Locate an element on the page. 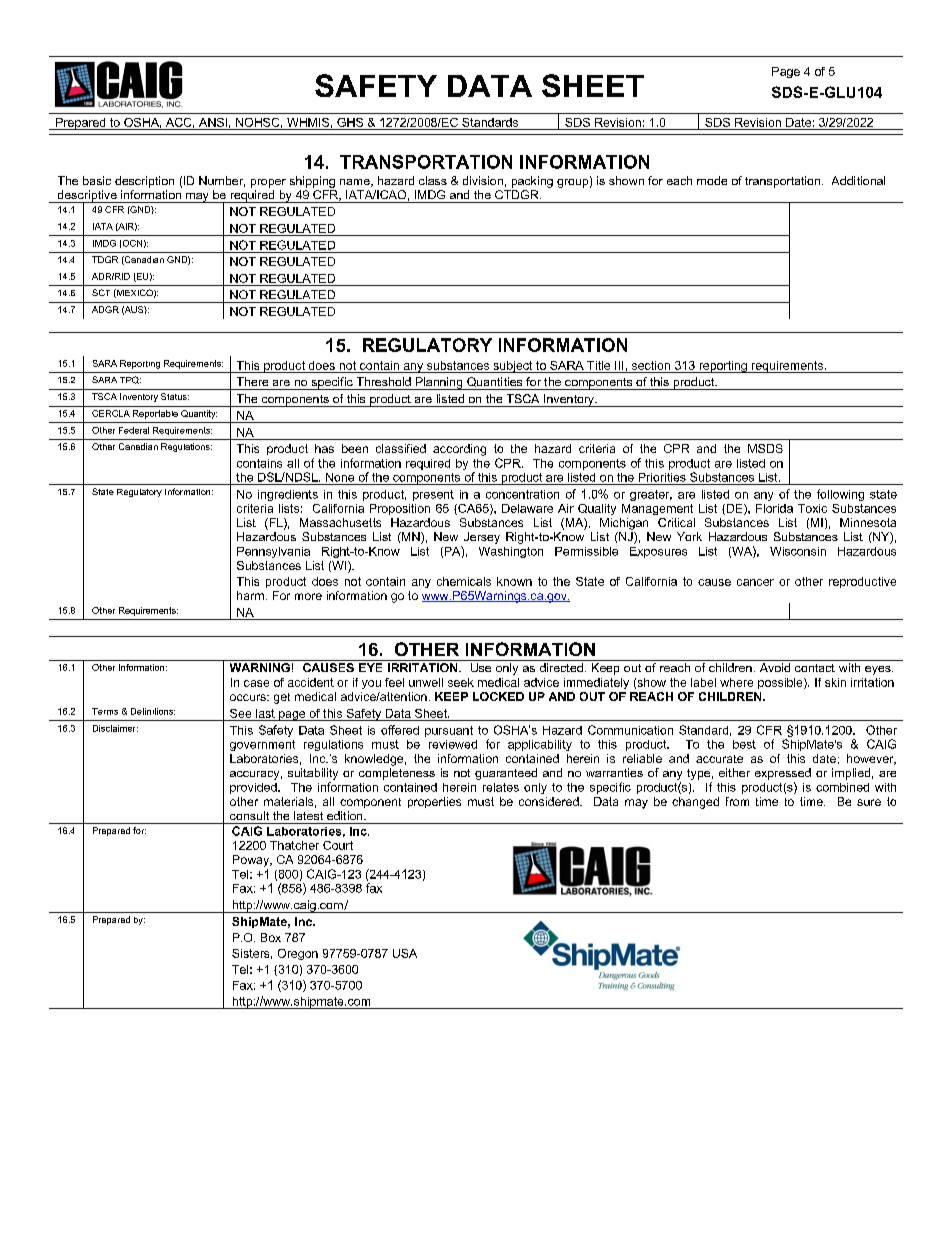 This document has height=1233, width=952. USA is located at coordinates (405, 953).
